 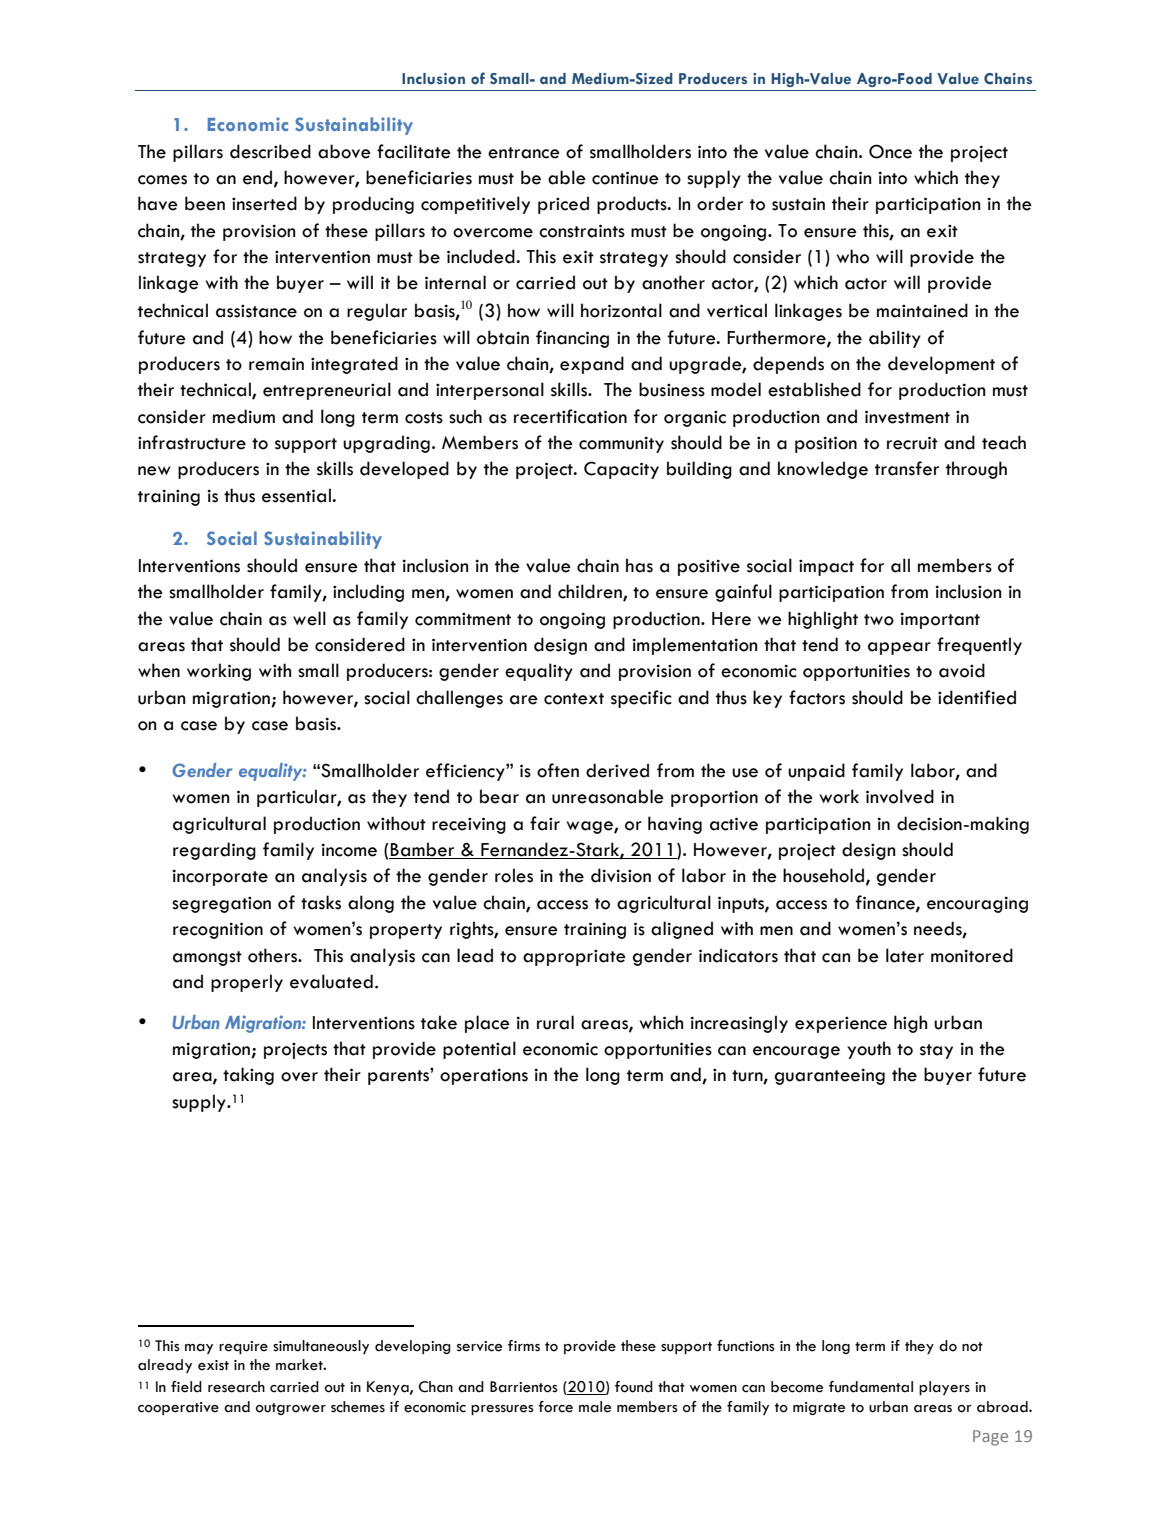 I want to click on operations, so click(x=484, y=1076).
